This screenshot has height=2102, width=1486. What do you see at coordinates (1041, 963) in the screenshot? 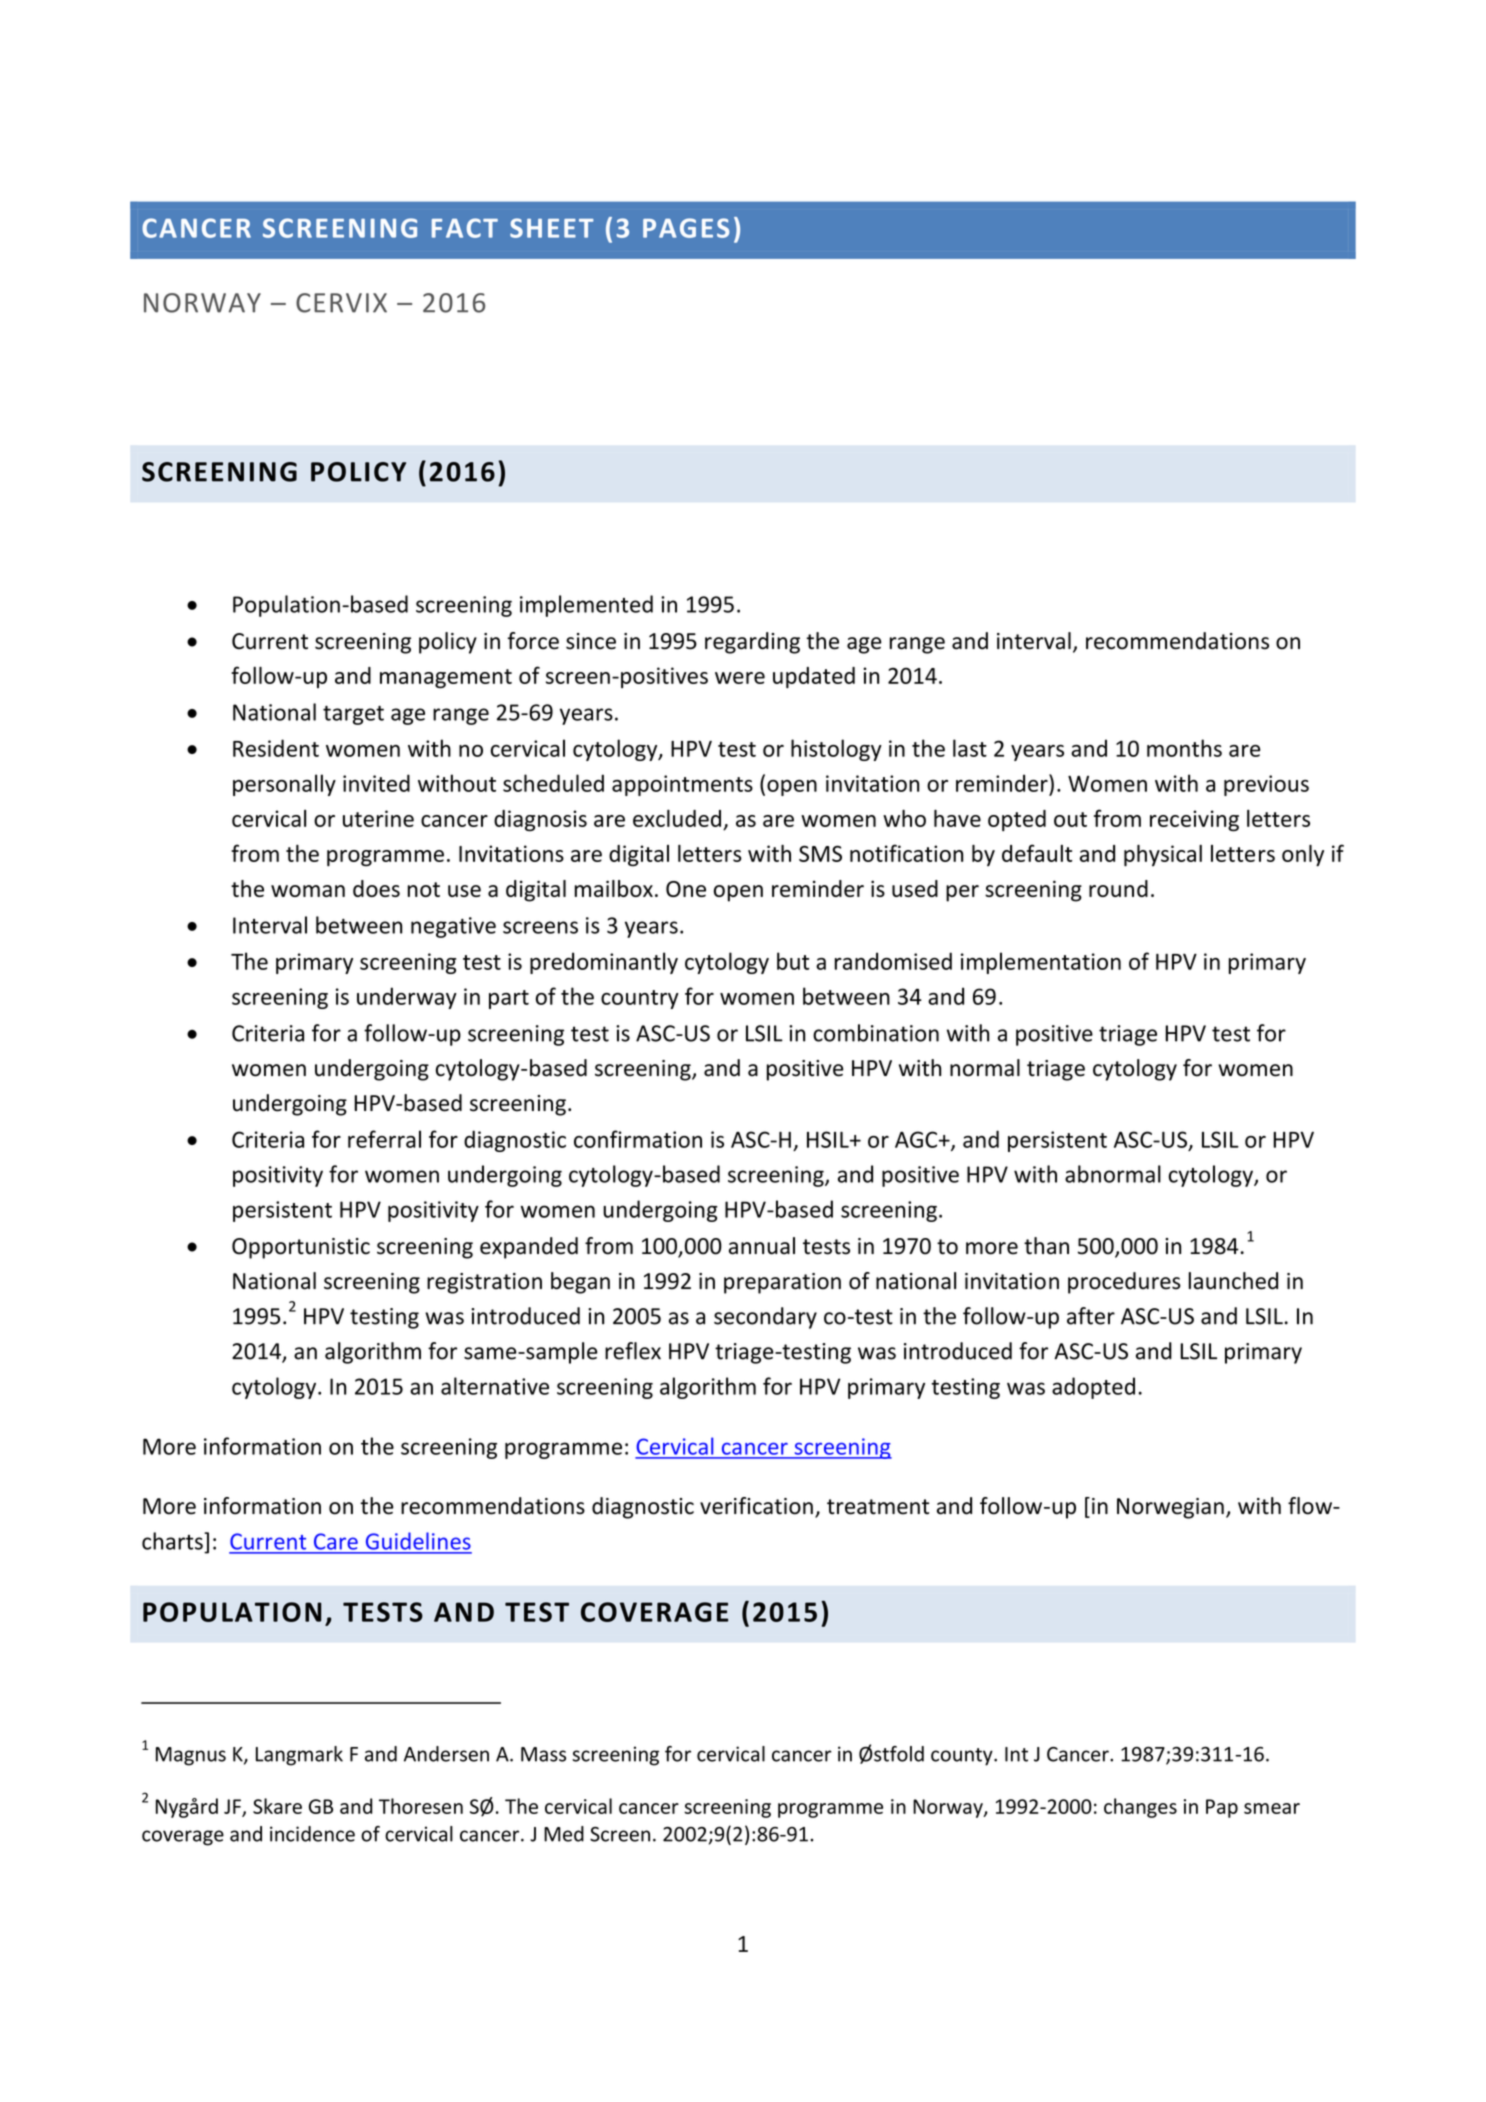
I see `implementation` at bounding box center [1041, 963].
